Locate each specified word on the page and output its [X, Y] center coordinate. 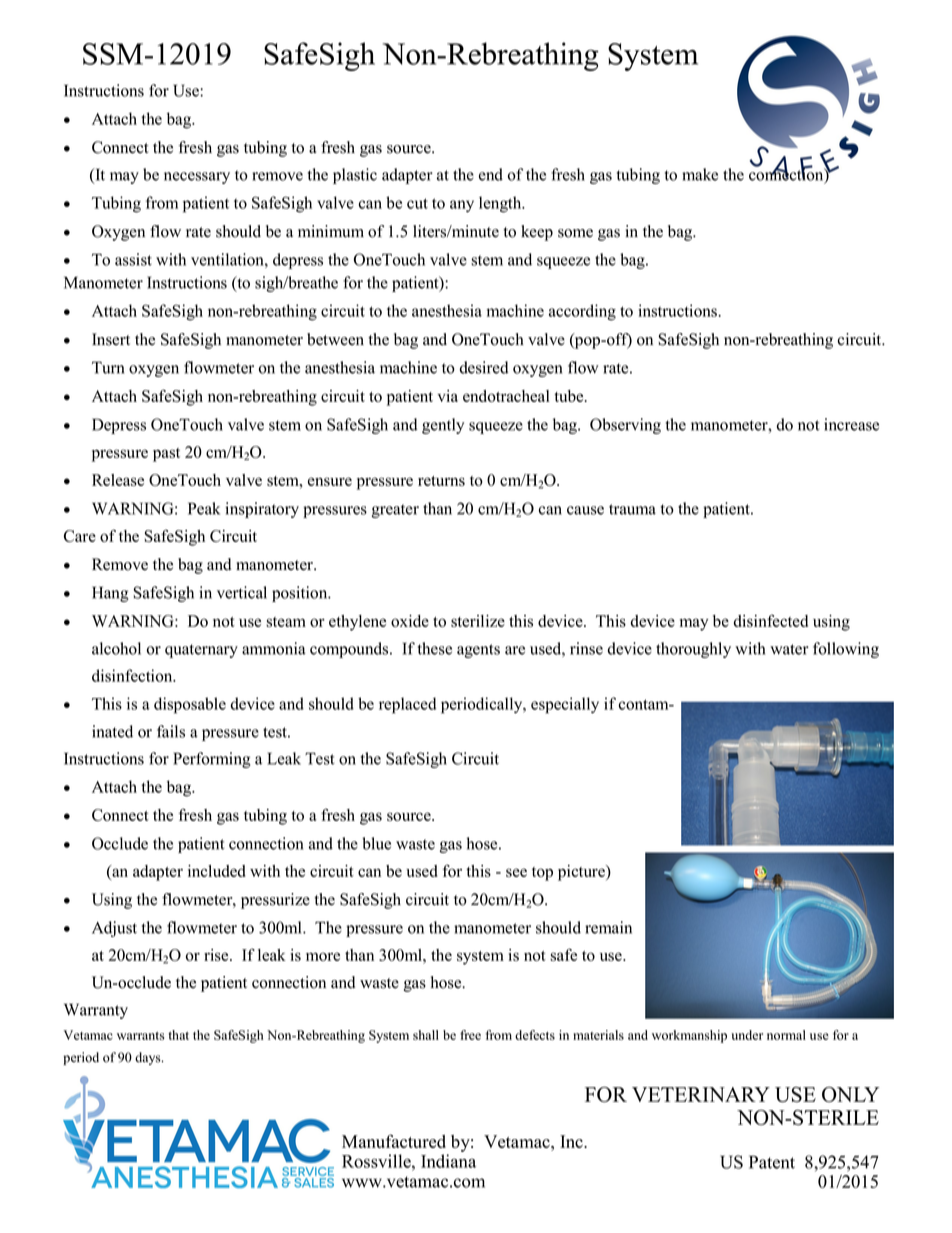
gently [443, 426]
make [700, 174]
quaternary [201, 651]
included [217, 871]
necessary [197, 178]
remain [608, 927]
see [516, 872]
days [149, 1058]
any [462, 206]
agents [478, 651]
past [166, 455]
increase [851, 424]
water [789, 649]
